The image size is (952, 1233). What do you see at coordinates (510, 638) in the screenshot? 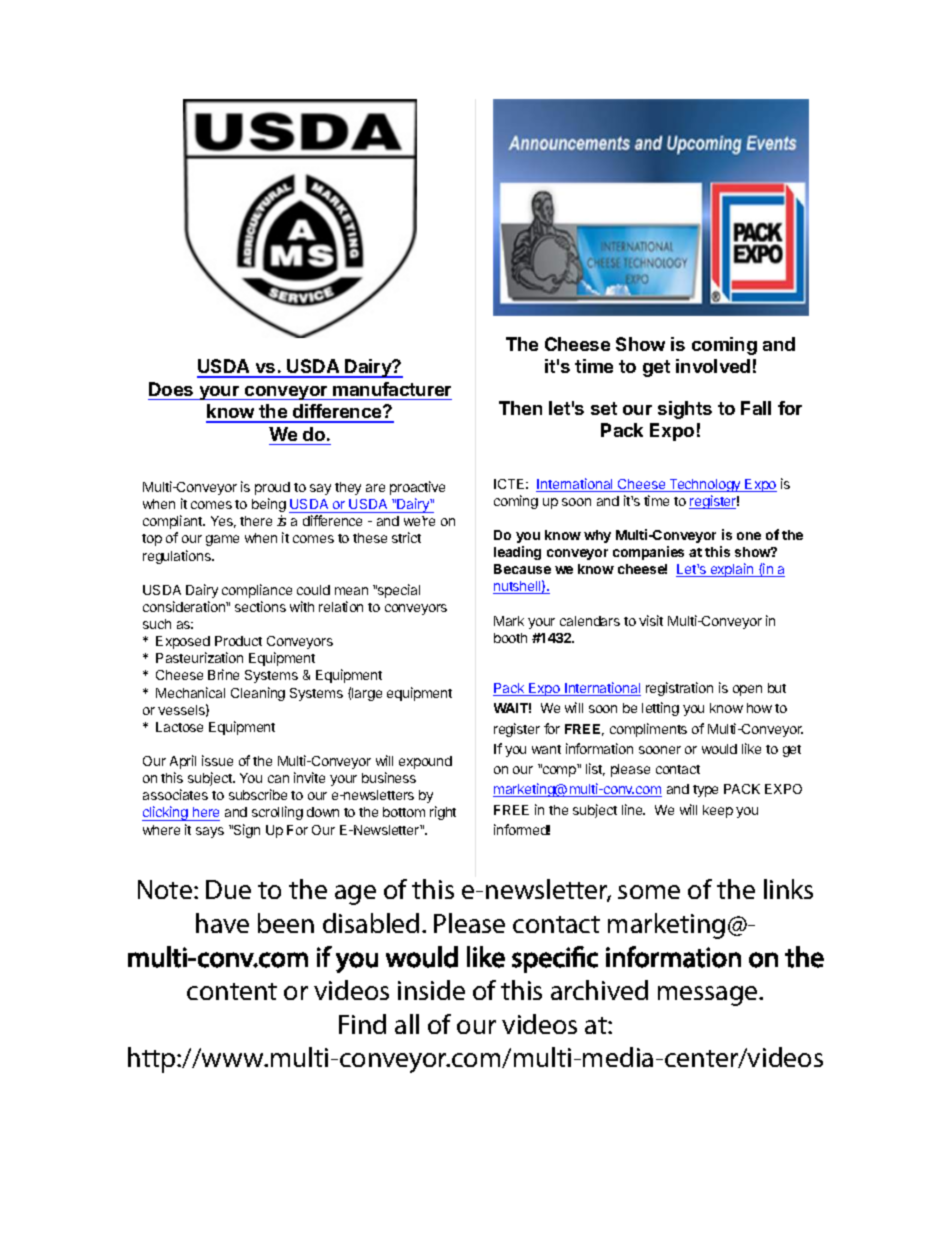
I see `booth` at bounding box center [510, 638].
